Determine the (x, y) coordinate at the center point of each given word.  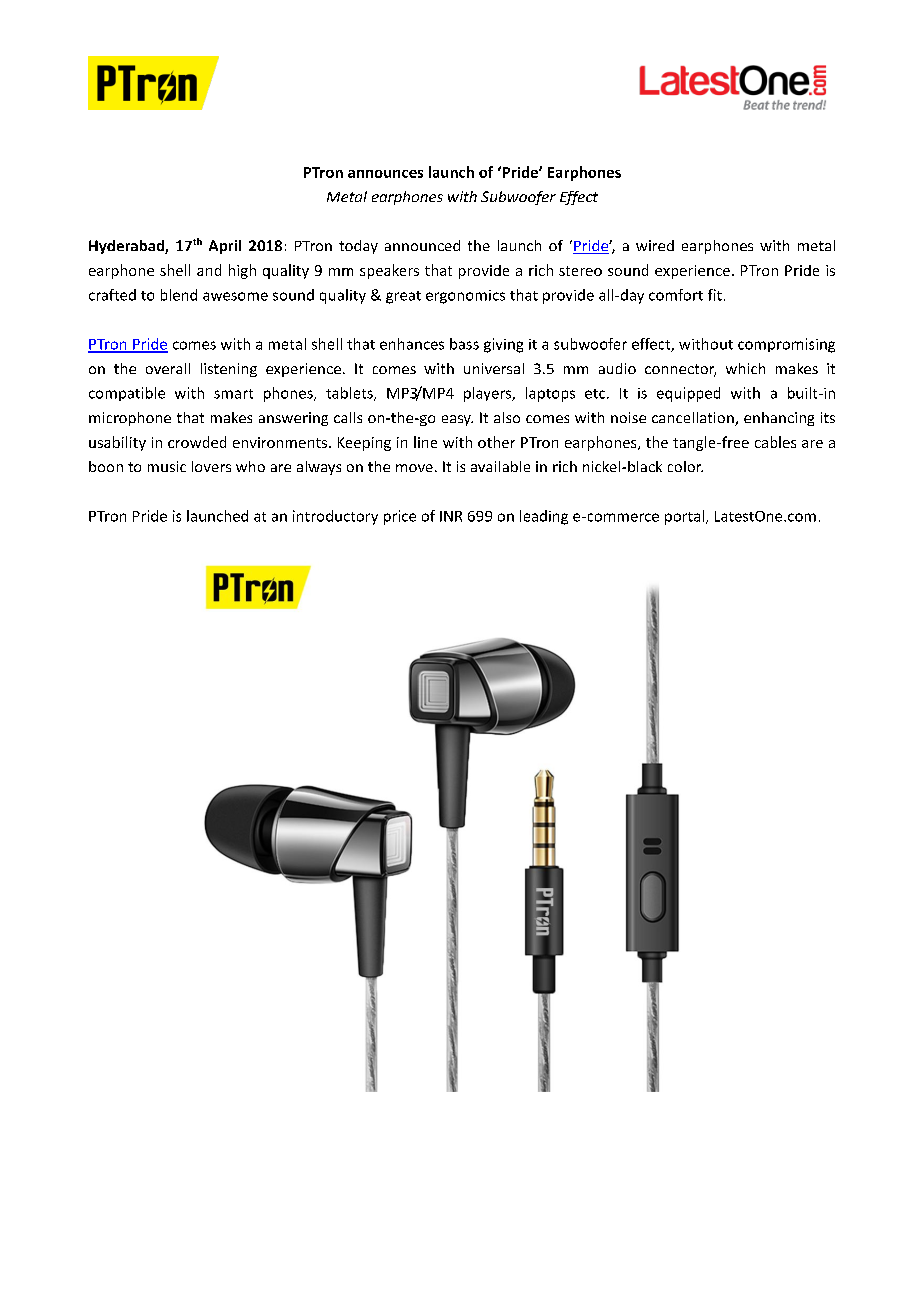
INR (451, 516)
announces (385, 174)
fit (715, 295)
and (209, 270)
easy (457, 420)
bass (464, 344)
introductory (335, 517)
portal (684, 517)
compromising (786, 345)
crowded (197, 442)
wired (655, 245)
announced (422, 245)
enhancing (779, 419)
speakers (389, 271)
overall (168, 368)
